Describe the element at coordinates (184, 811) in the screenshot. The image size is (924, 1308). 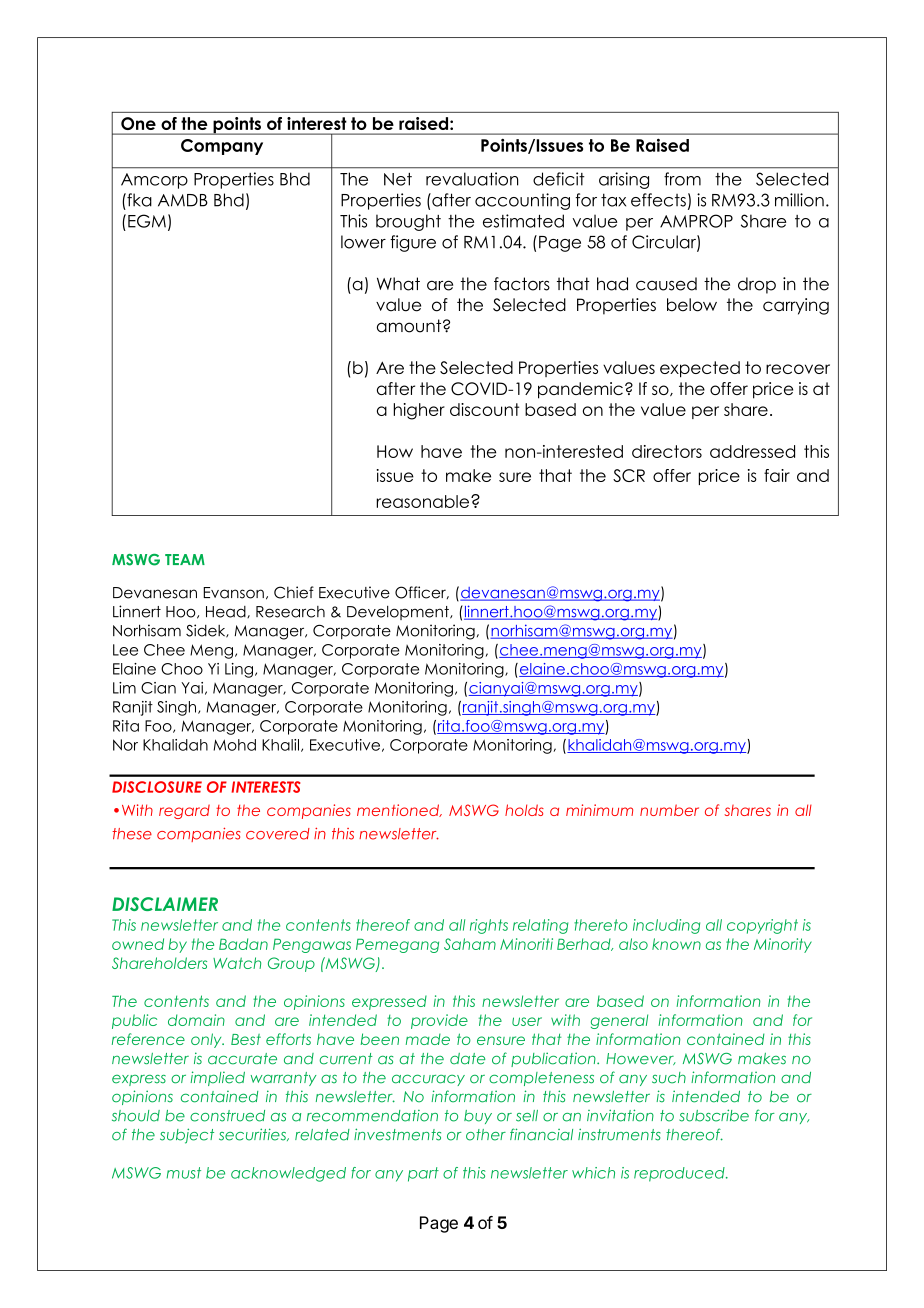
I see `regard` at that location.
